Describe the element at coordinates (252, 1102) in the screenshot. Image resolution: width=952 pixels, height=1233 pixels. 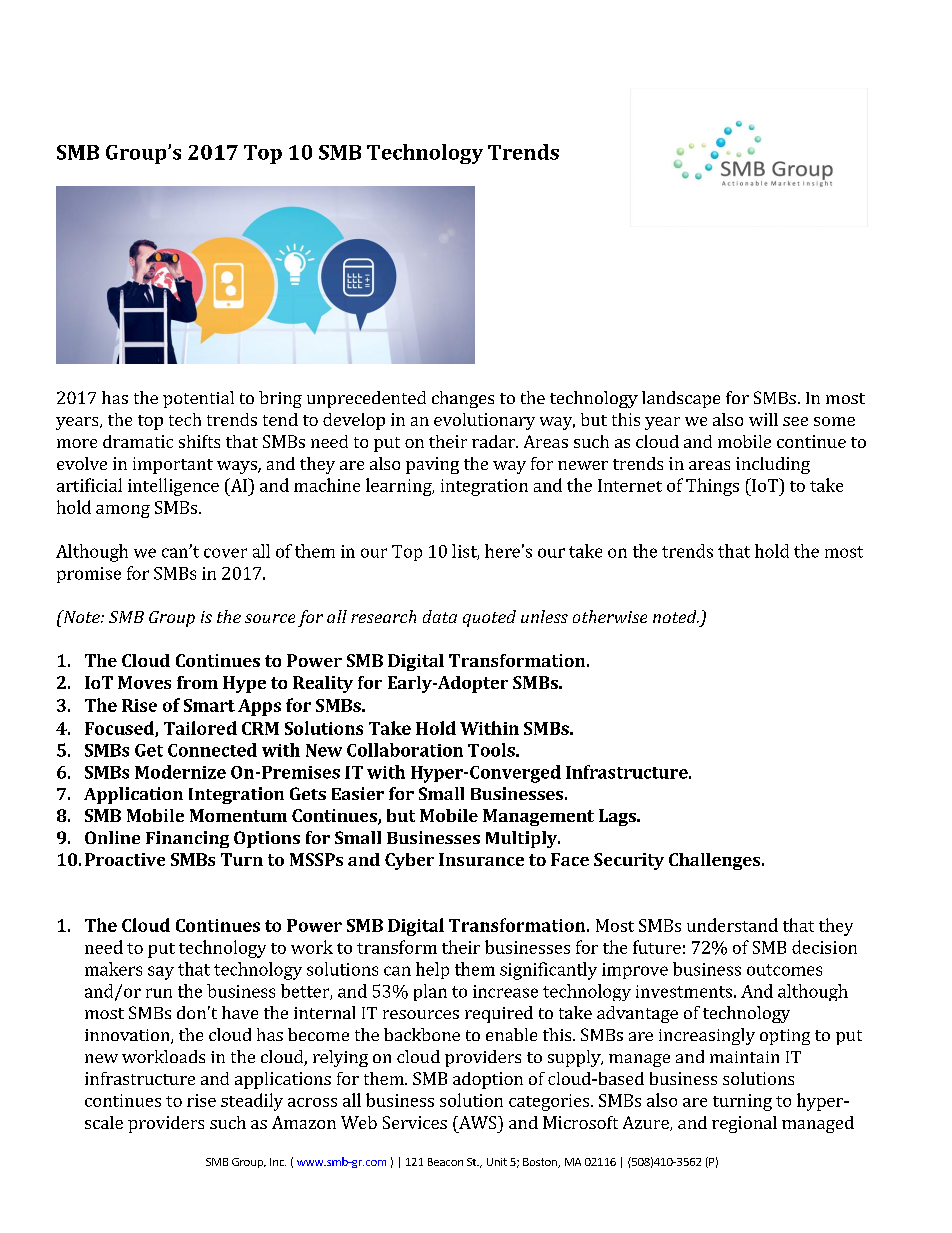
I see `steadily` at that location.
